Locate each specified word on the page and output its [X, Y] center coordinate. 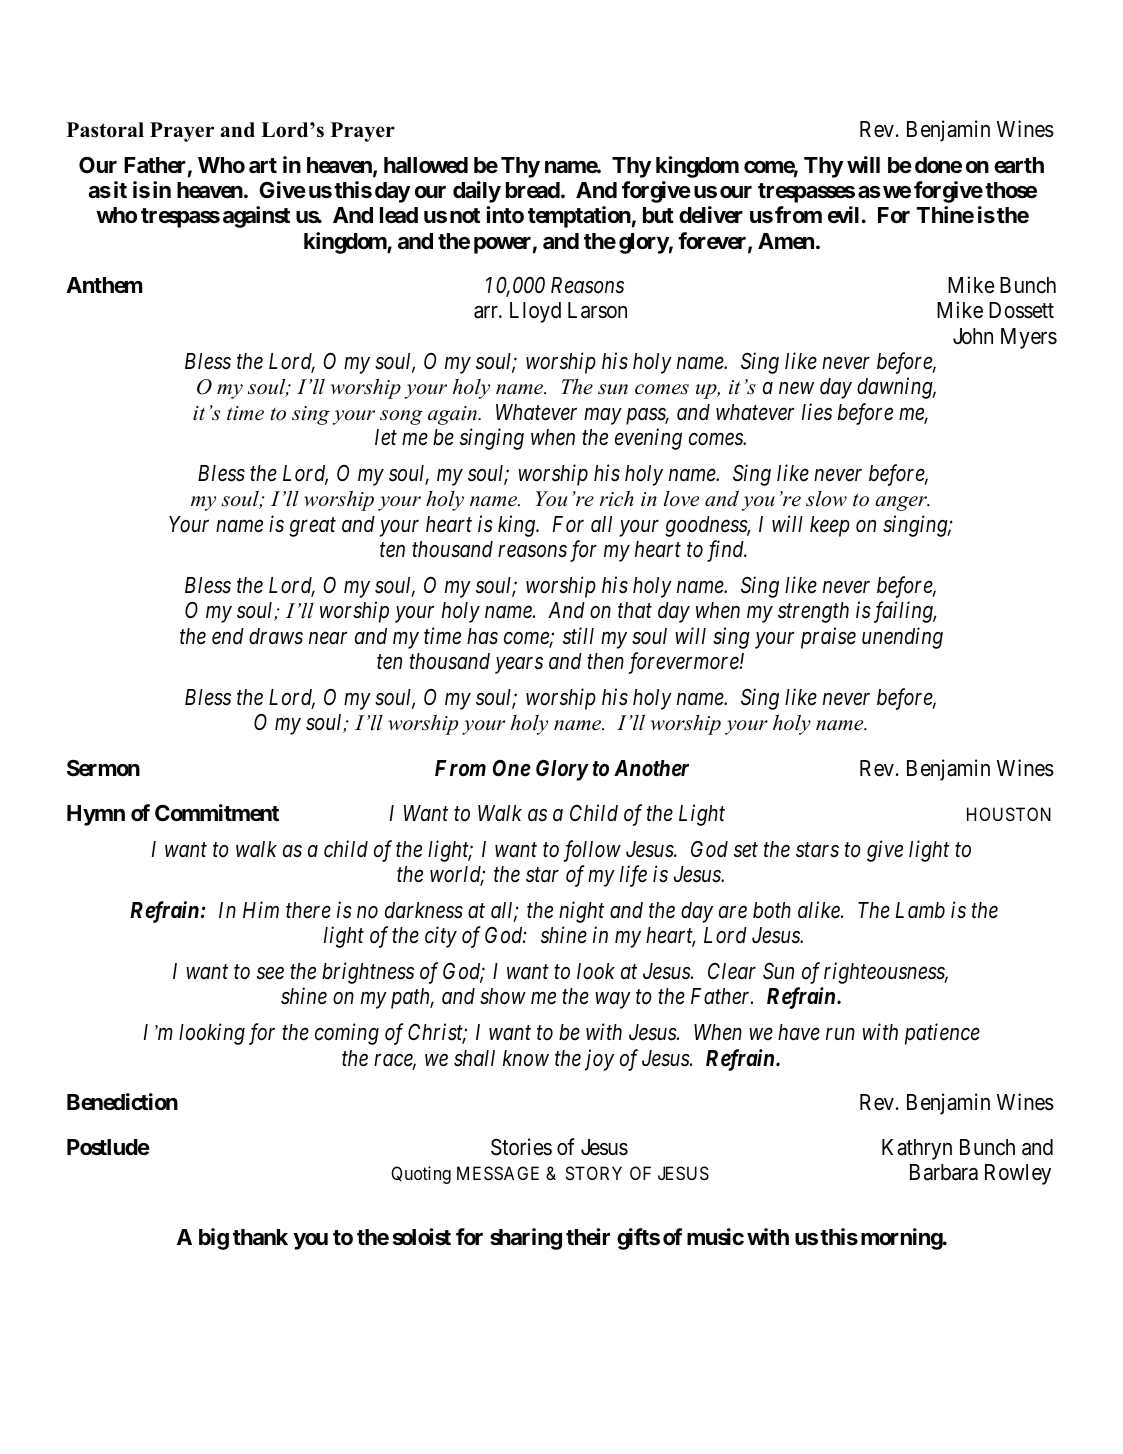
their [588, 1237]
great [312, 527]
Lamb [920, 910]
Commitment [217, 813]
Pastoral [105, 130]
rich [617, 498]
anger [902, 503]
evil [843, 214]
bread [533, 190]
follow [592, 851]
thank [260, 1237]
